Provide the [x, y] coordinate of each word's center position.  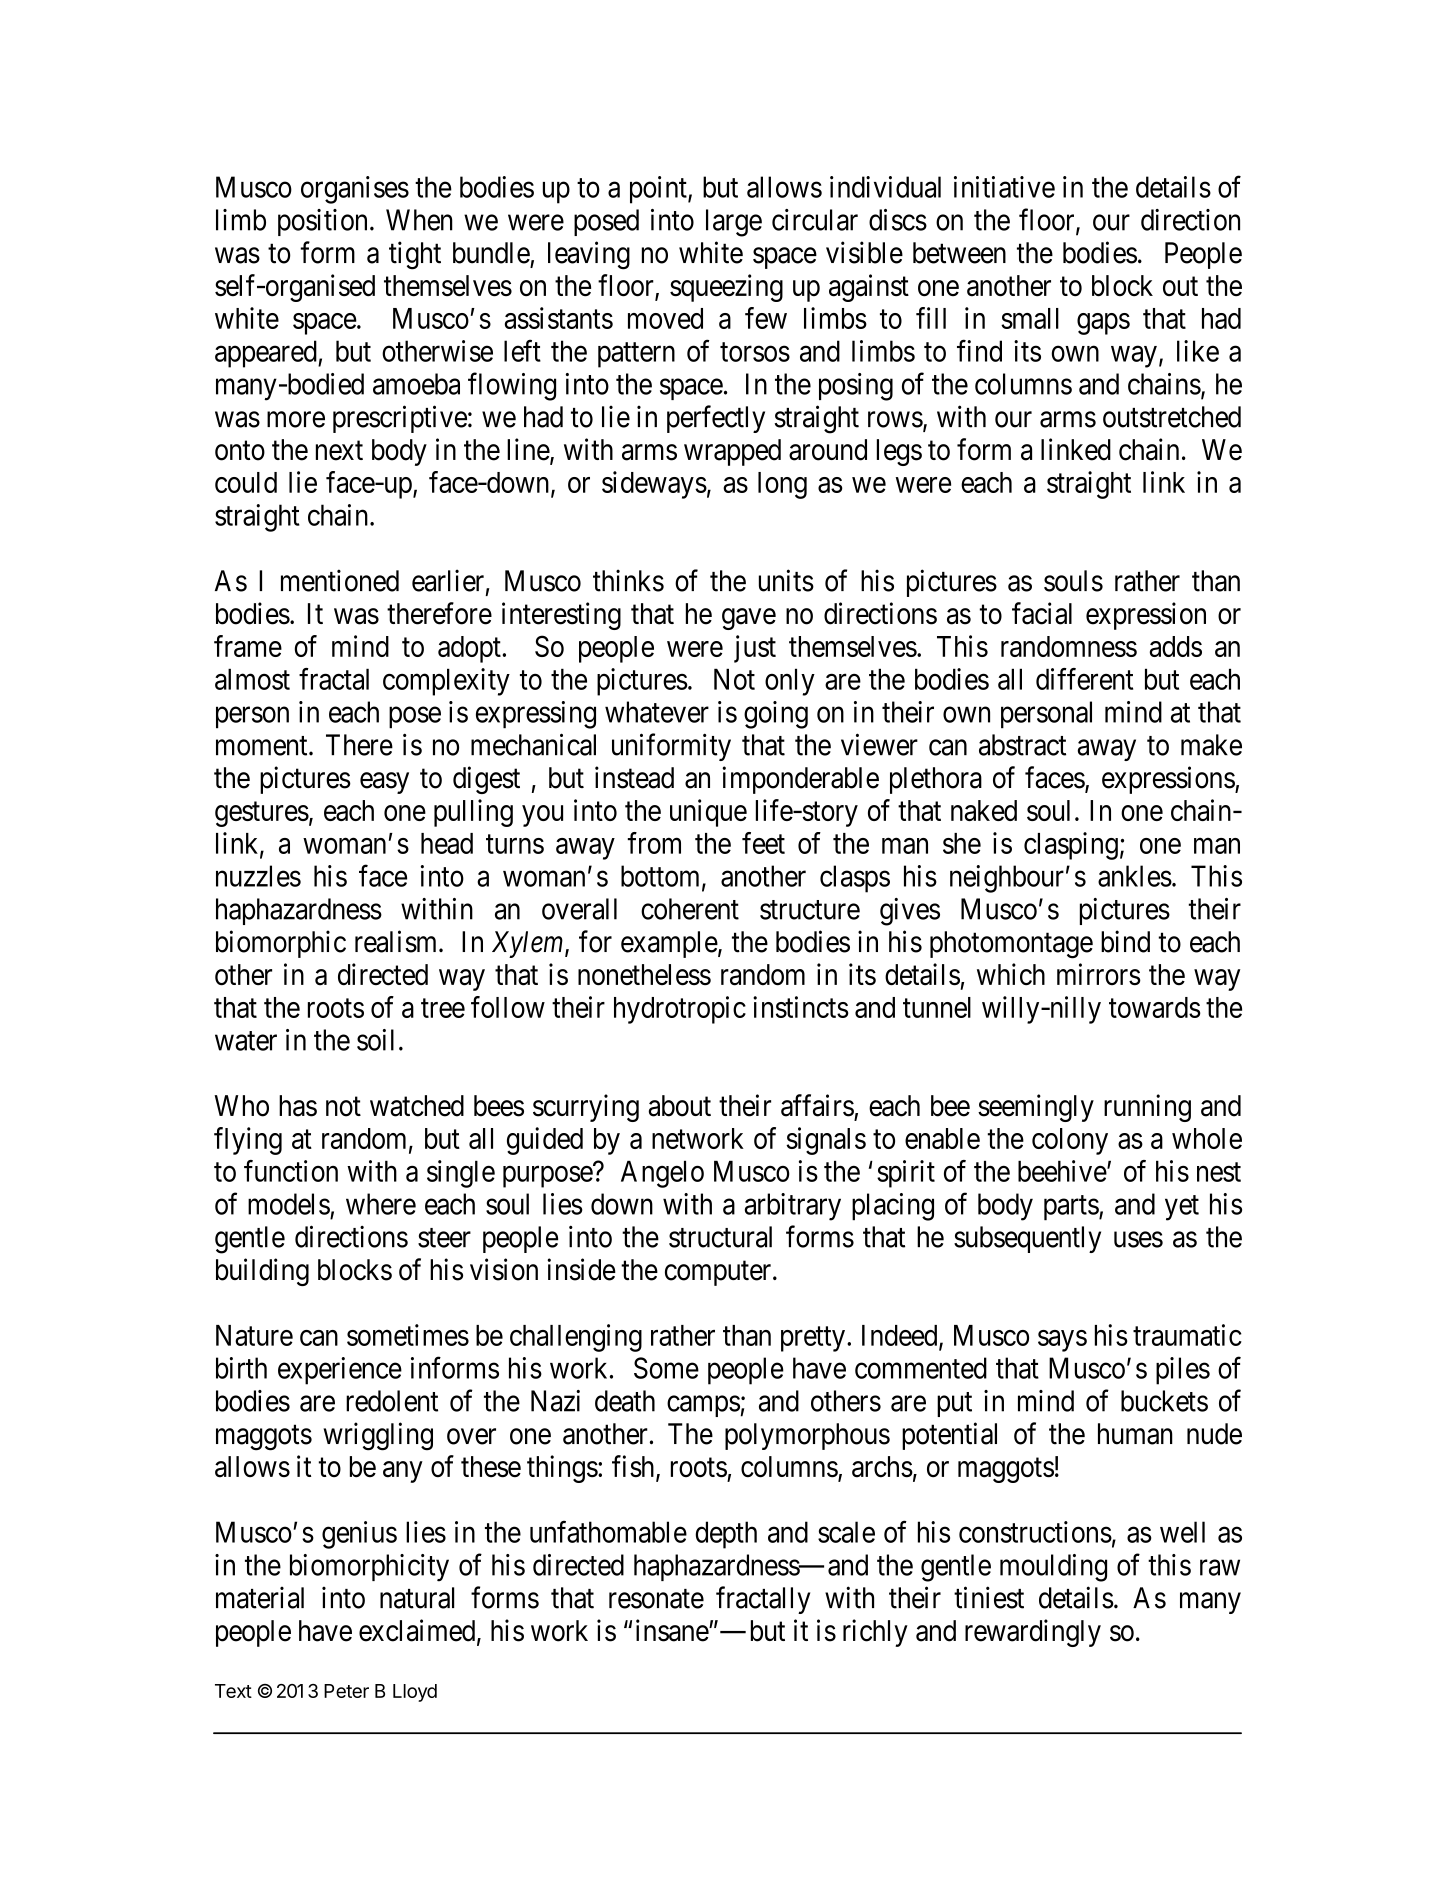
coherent [690, 909]
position [322, 222]
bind [1125, 941]
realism [397, 941]
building [262, 1272]
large [734, 223]
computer [719, 1273]
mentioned [340, 580]
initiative [1004, 187]
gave [749, 619]
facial [1042, 613]
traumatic [1187, 1335]
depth [726, 1535]
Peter [346, 1691]
